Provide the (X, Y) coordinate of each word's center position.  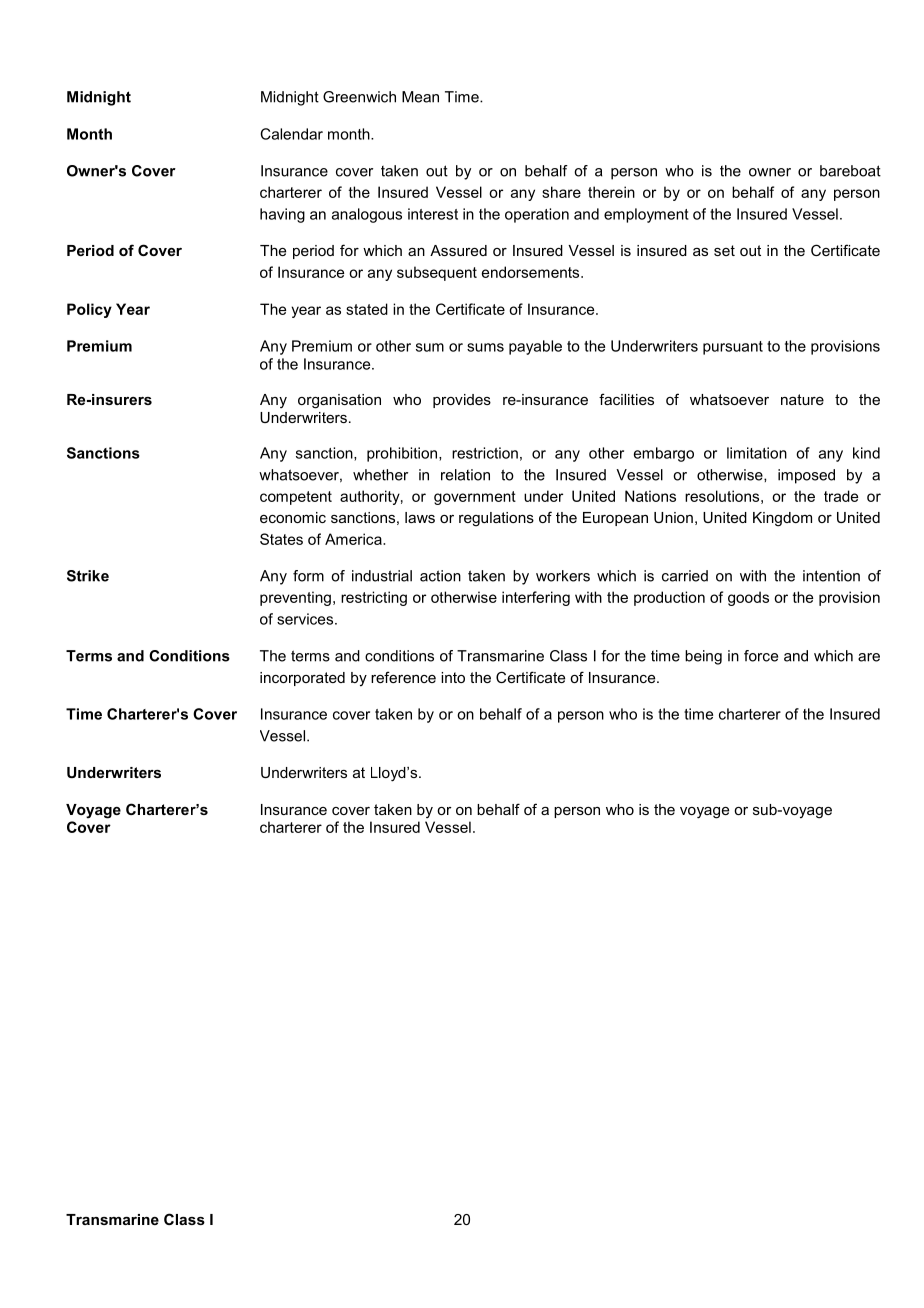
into (453, 677)
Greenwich (359, 97)
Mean (420, 97)
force (761, 656)
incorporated (302, 679)
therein (611, 192)
